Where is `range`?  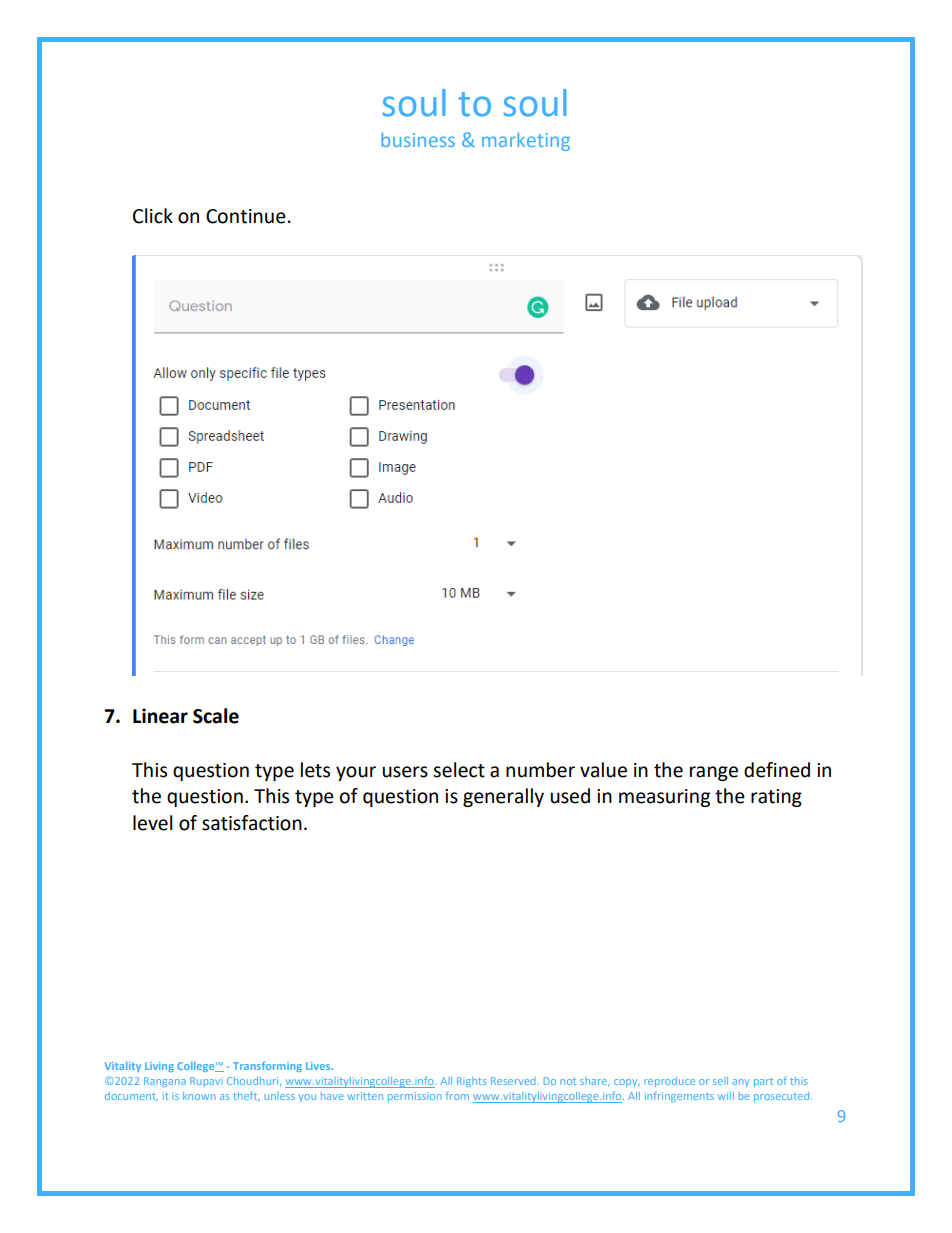 range is located at coordinates (714, 773).
